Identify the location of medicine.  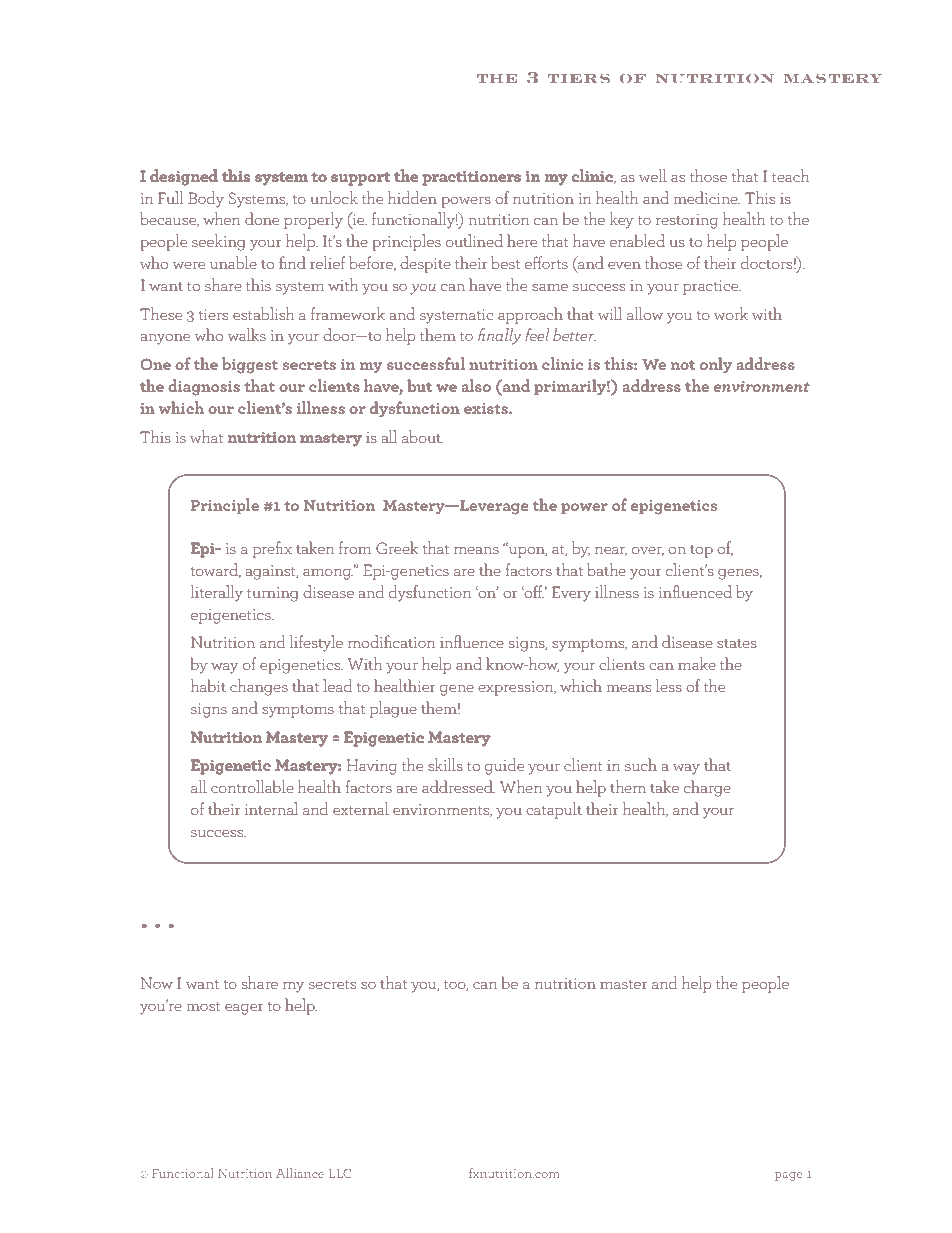
(707, 197).
